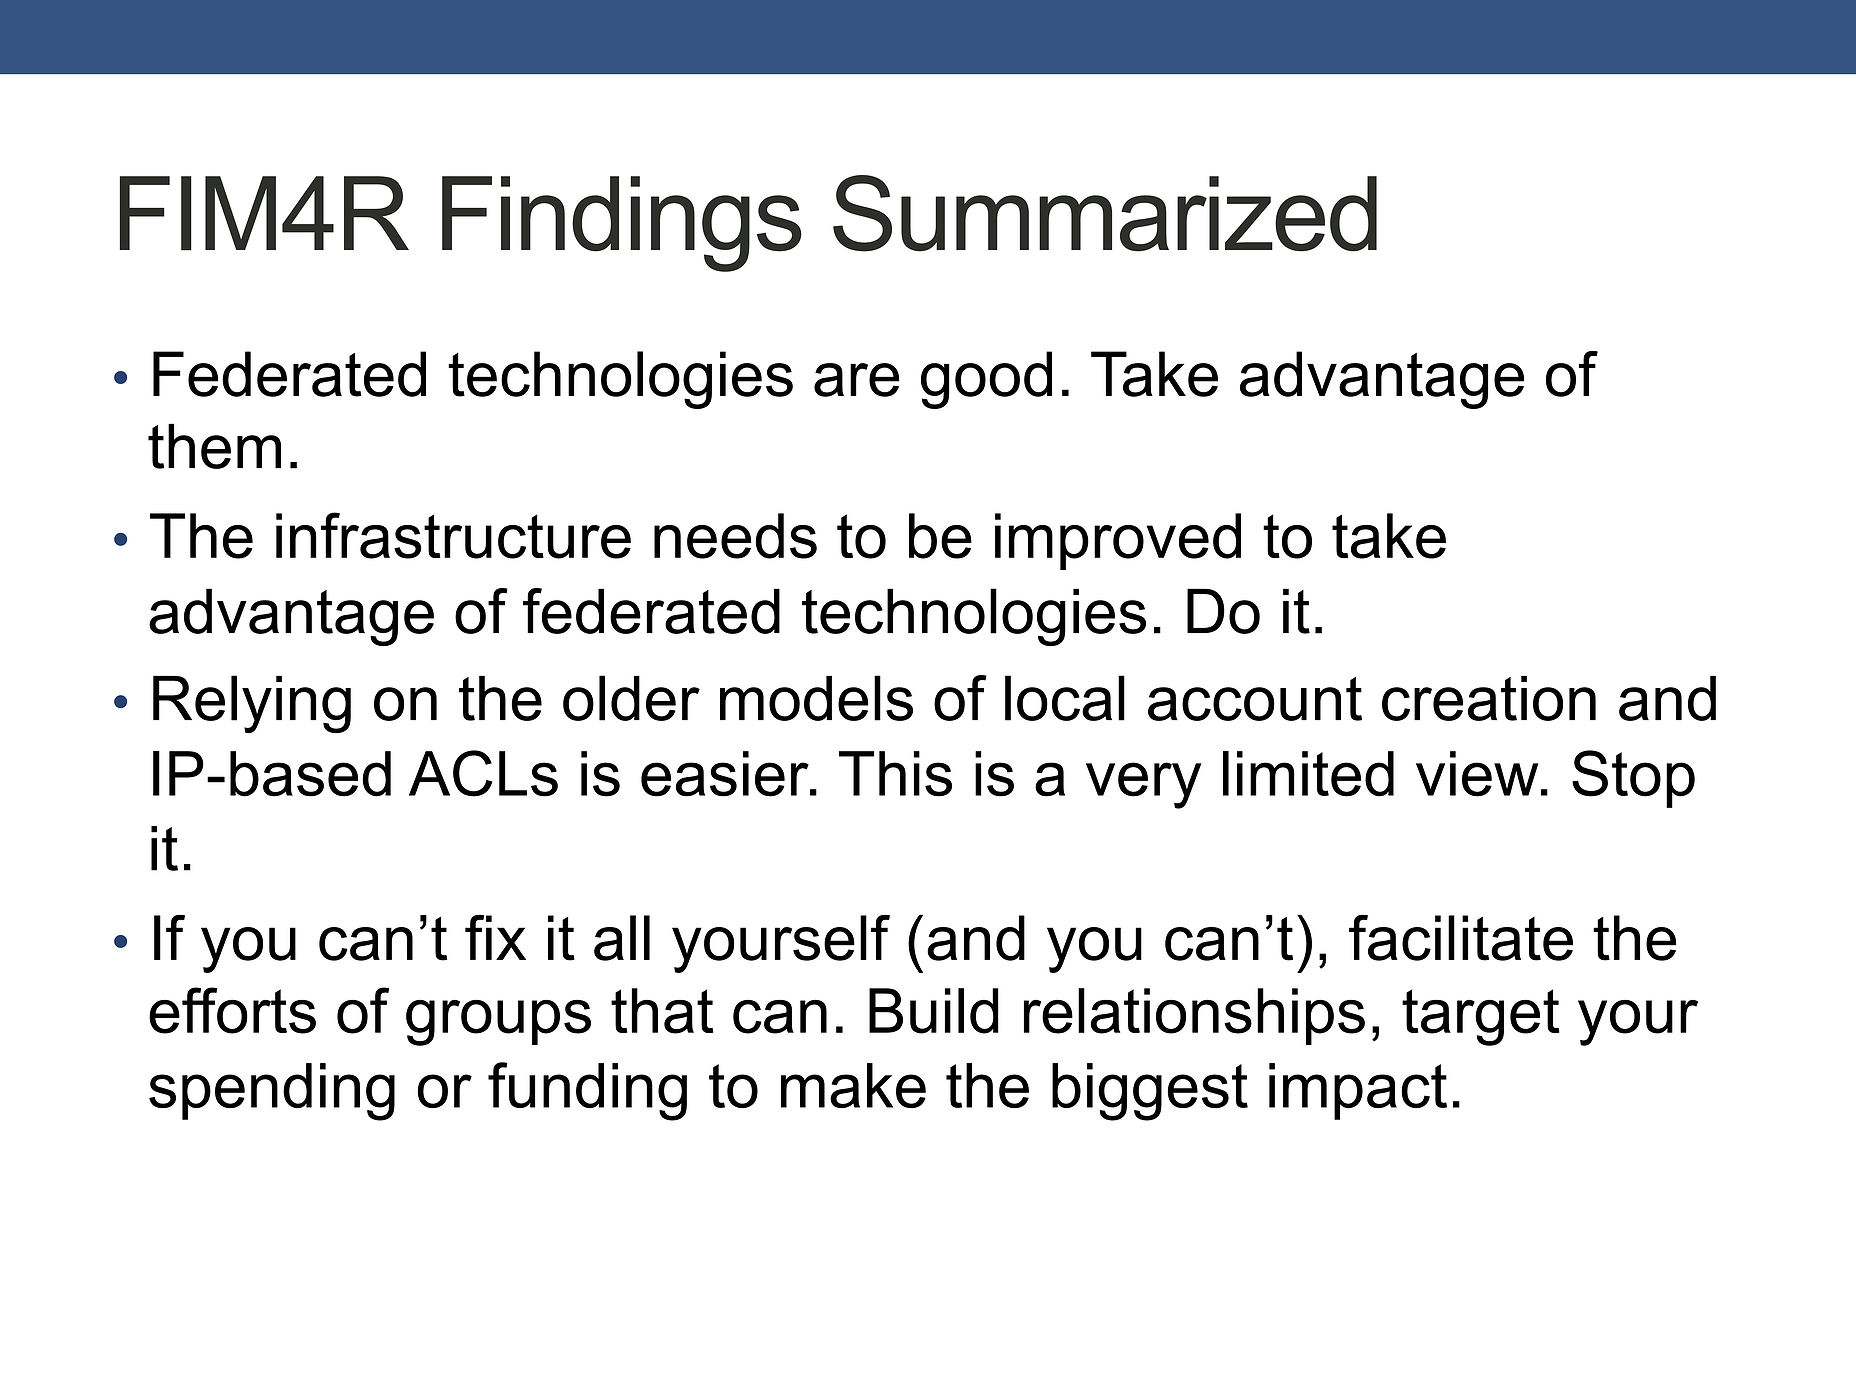 Image resolution: width=1856 pixels, height=1392 pixels. I want to click on spending, so click(272, 1092).
